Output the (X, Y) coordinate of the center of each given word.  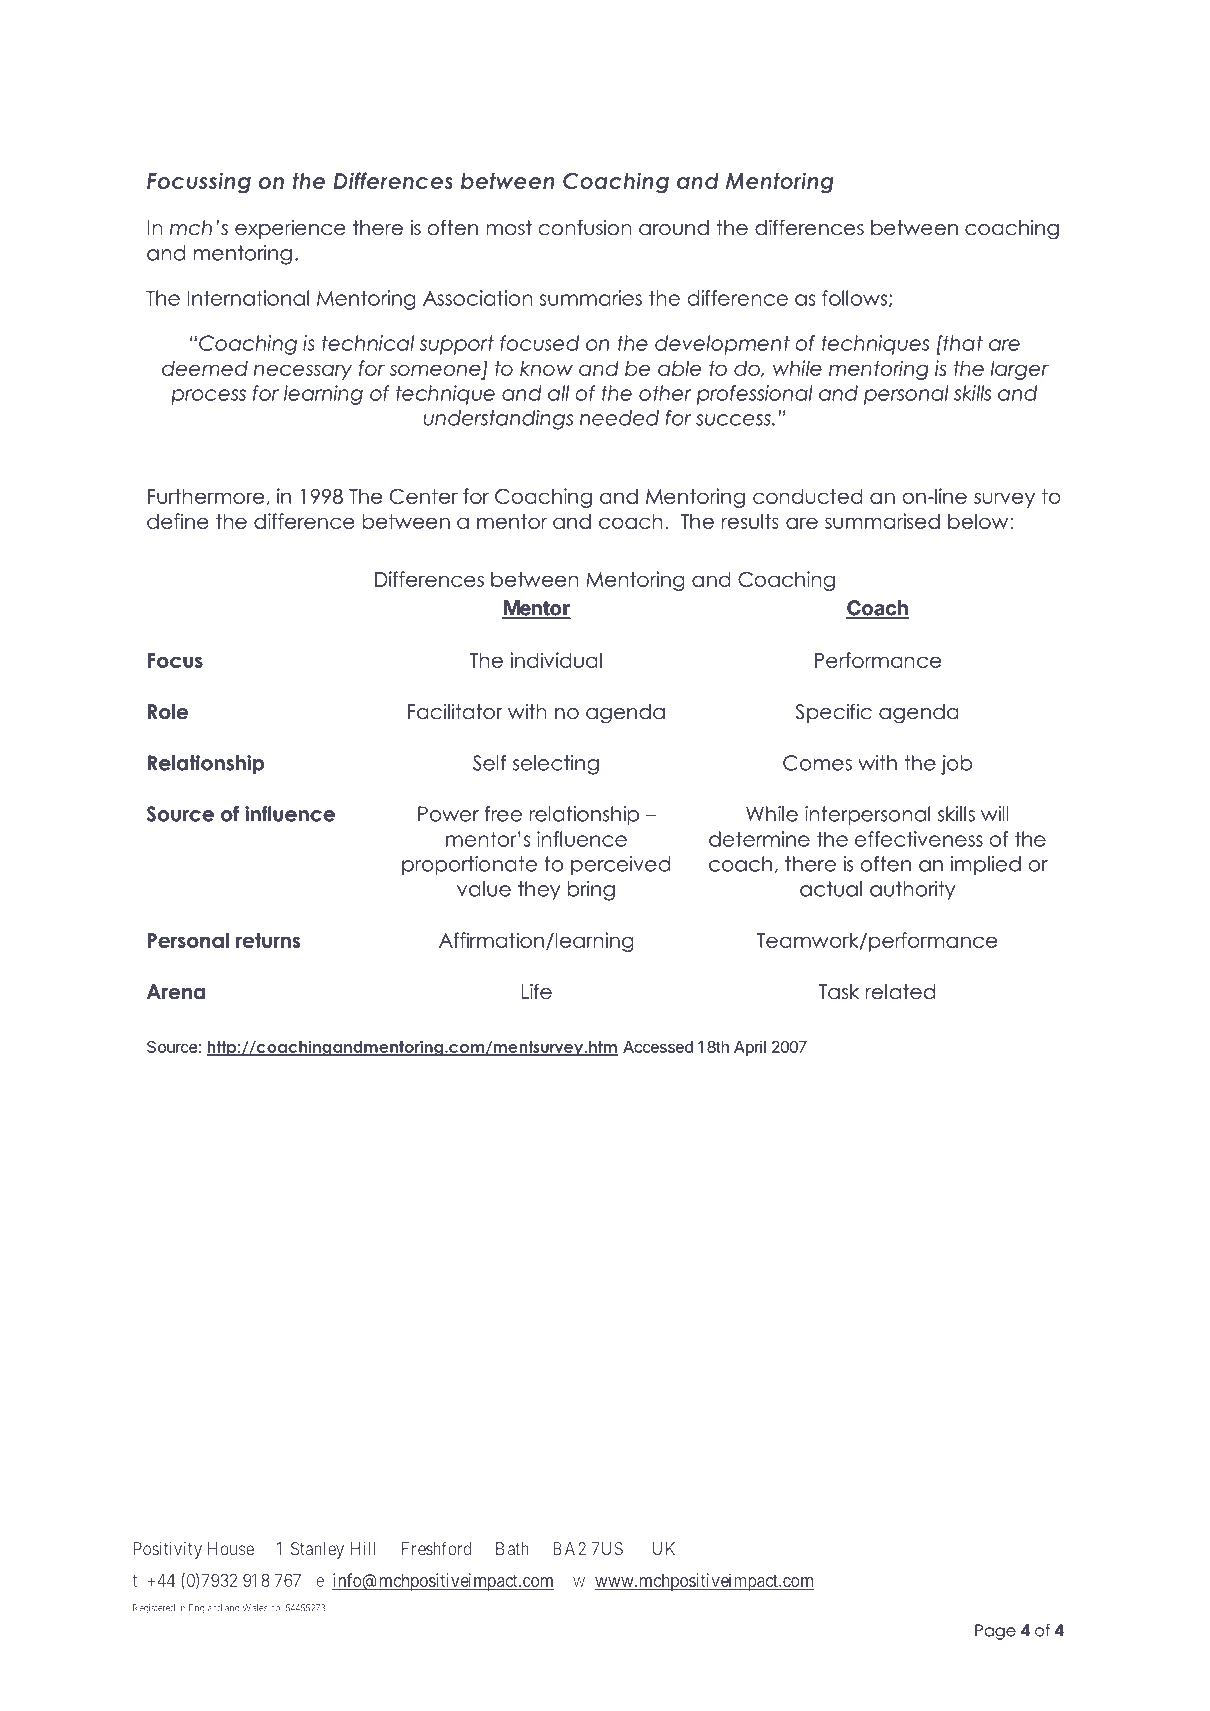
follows (856, 298)
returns (268, 940)
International (248, 298)
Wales (255, 1608)
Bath (512, 1549)
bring (591, 891)
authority (912, 891)
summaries (591, 298)
